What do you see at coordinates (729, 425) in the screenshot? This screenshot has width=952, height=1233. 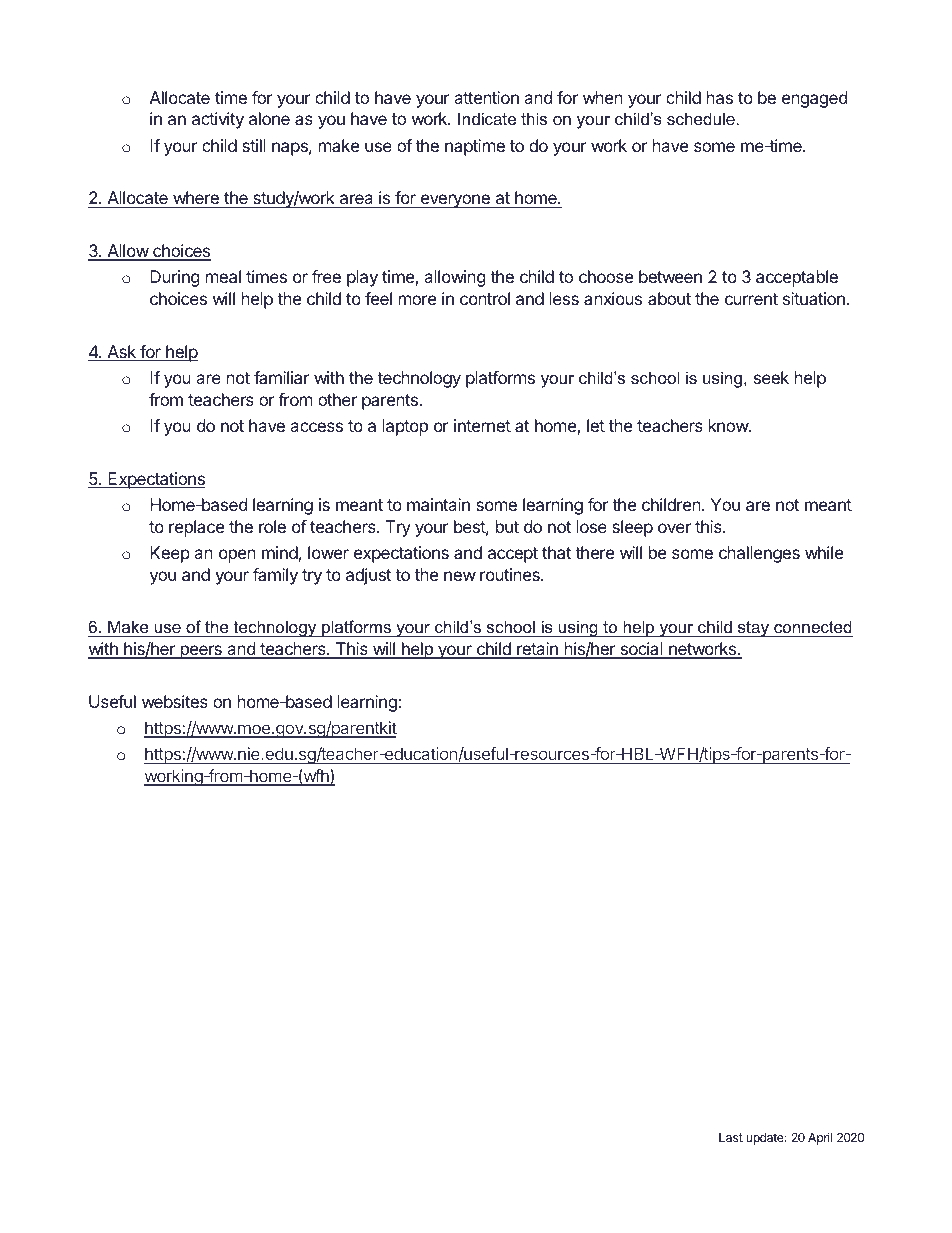 I see `know` at bounding box center [729, 425].
